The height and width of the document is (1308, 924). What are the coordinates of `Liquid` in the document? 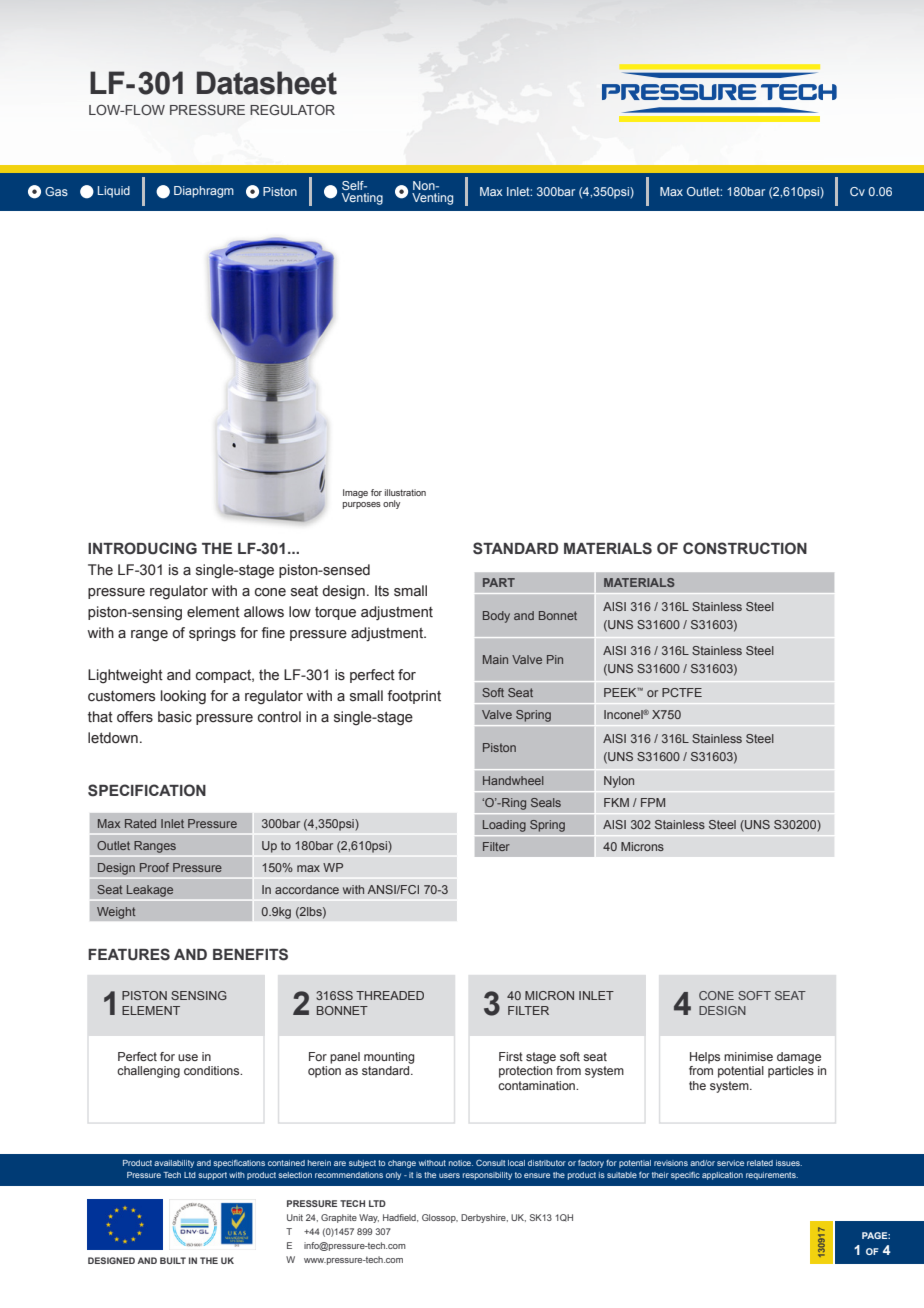 It's located at (114, 192).
